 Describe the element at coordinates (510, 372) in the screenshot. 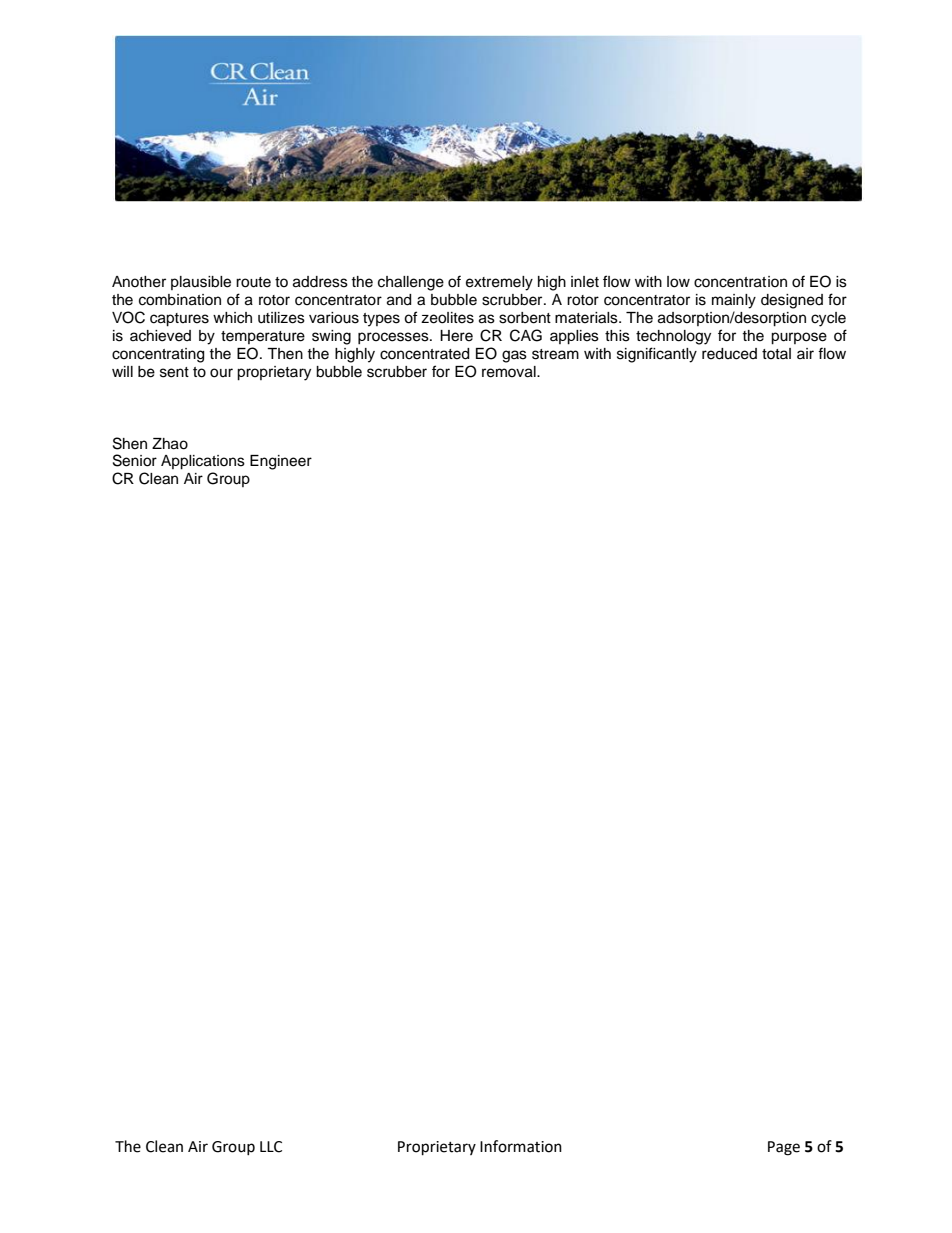

I see `removal` at that location.
